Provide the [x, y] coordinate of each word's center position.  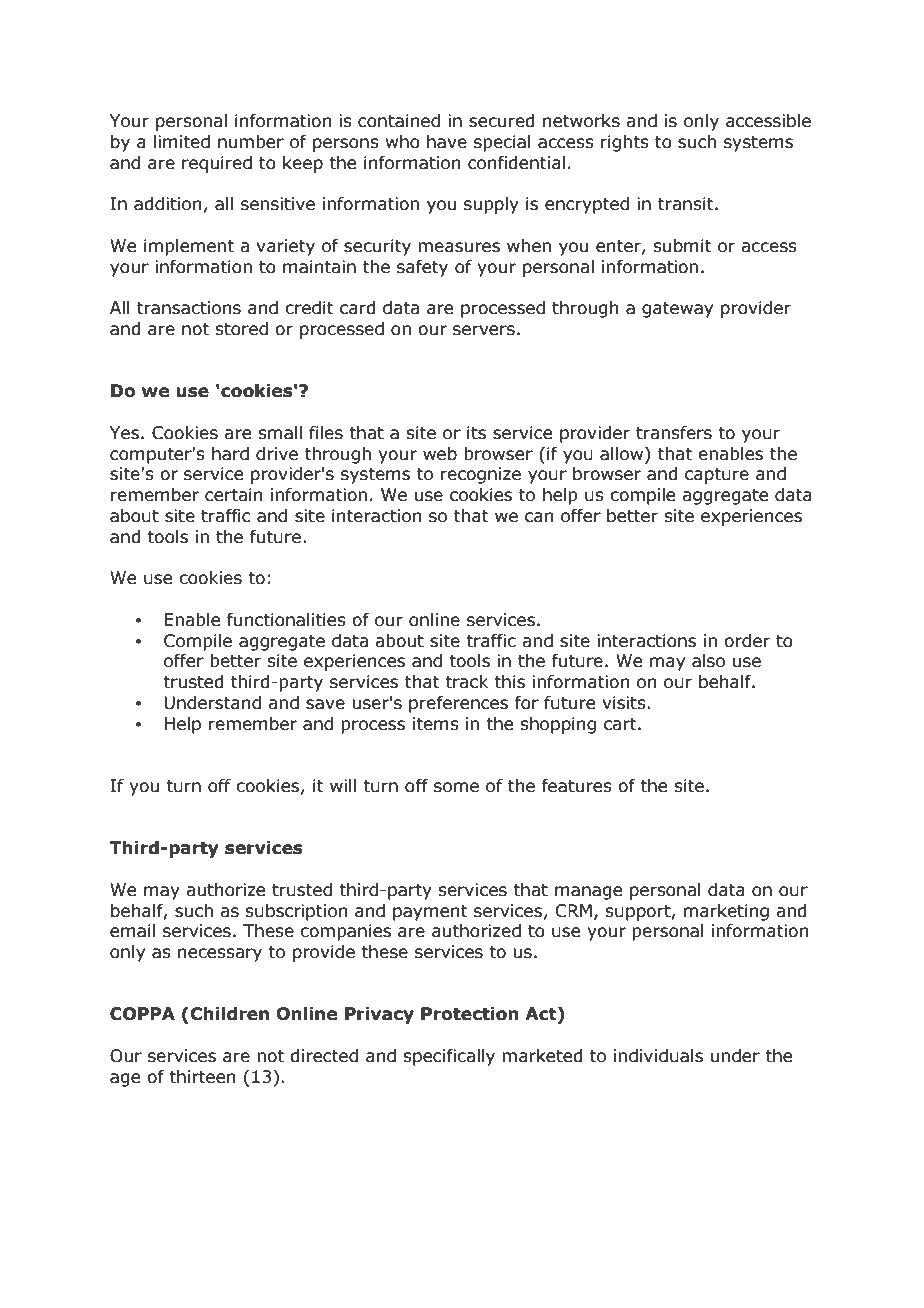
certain [233, 495]
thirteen [202, 1077]
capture [717, 476]
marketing [726, 912]
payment [430, 913]
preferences [458, 704]
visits [625, 703]
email [132, 931]
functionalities [286, 620]
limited [182, 142]
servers [484, 330]
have [447, 142]
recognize [481, 475]
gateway [677, 310]
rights [625, 143]
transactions [189, 308]
